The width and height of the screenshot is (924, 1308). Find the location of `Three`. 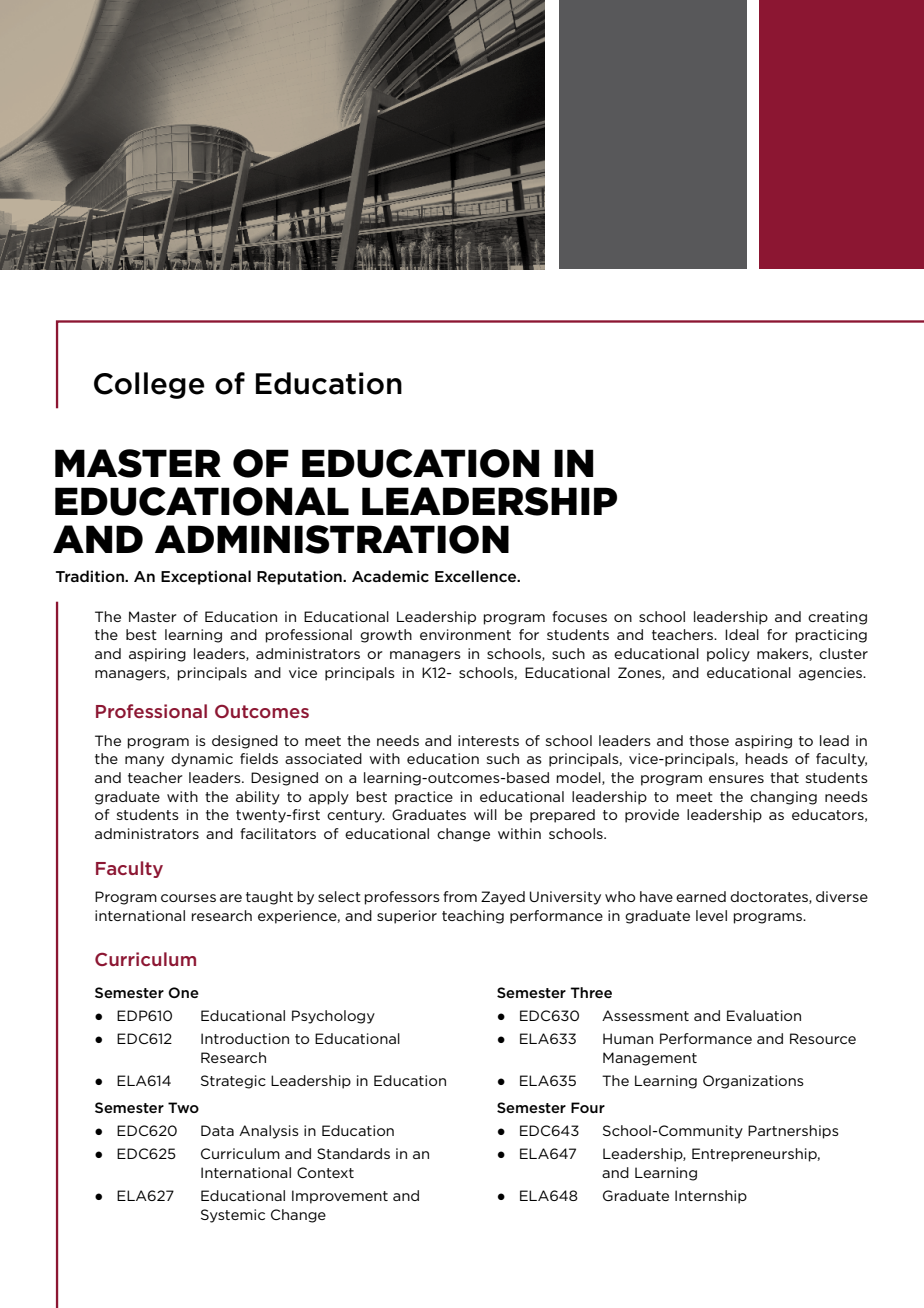

Three is located at coordinates (591, 992).
